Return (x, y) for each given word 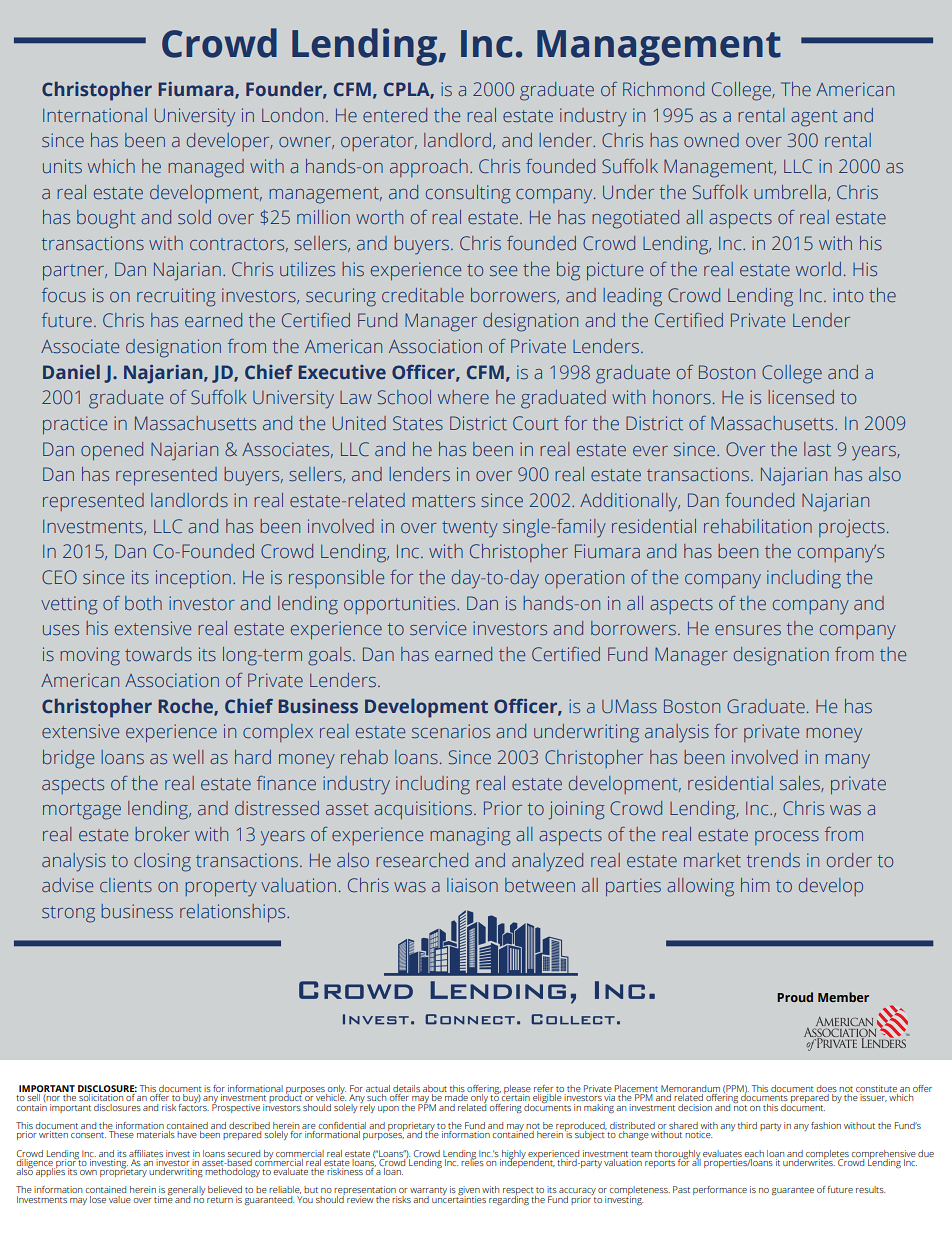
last (817, 449)
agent (814, 118)
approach (429, 168)
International (95, 115)
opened (112, 451)
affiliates (146, 1153)
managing (470, 836)
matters (443, 501)
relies (472, 1161)
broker (162, 834)
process (787, 838)
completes (827, 1155)
